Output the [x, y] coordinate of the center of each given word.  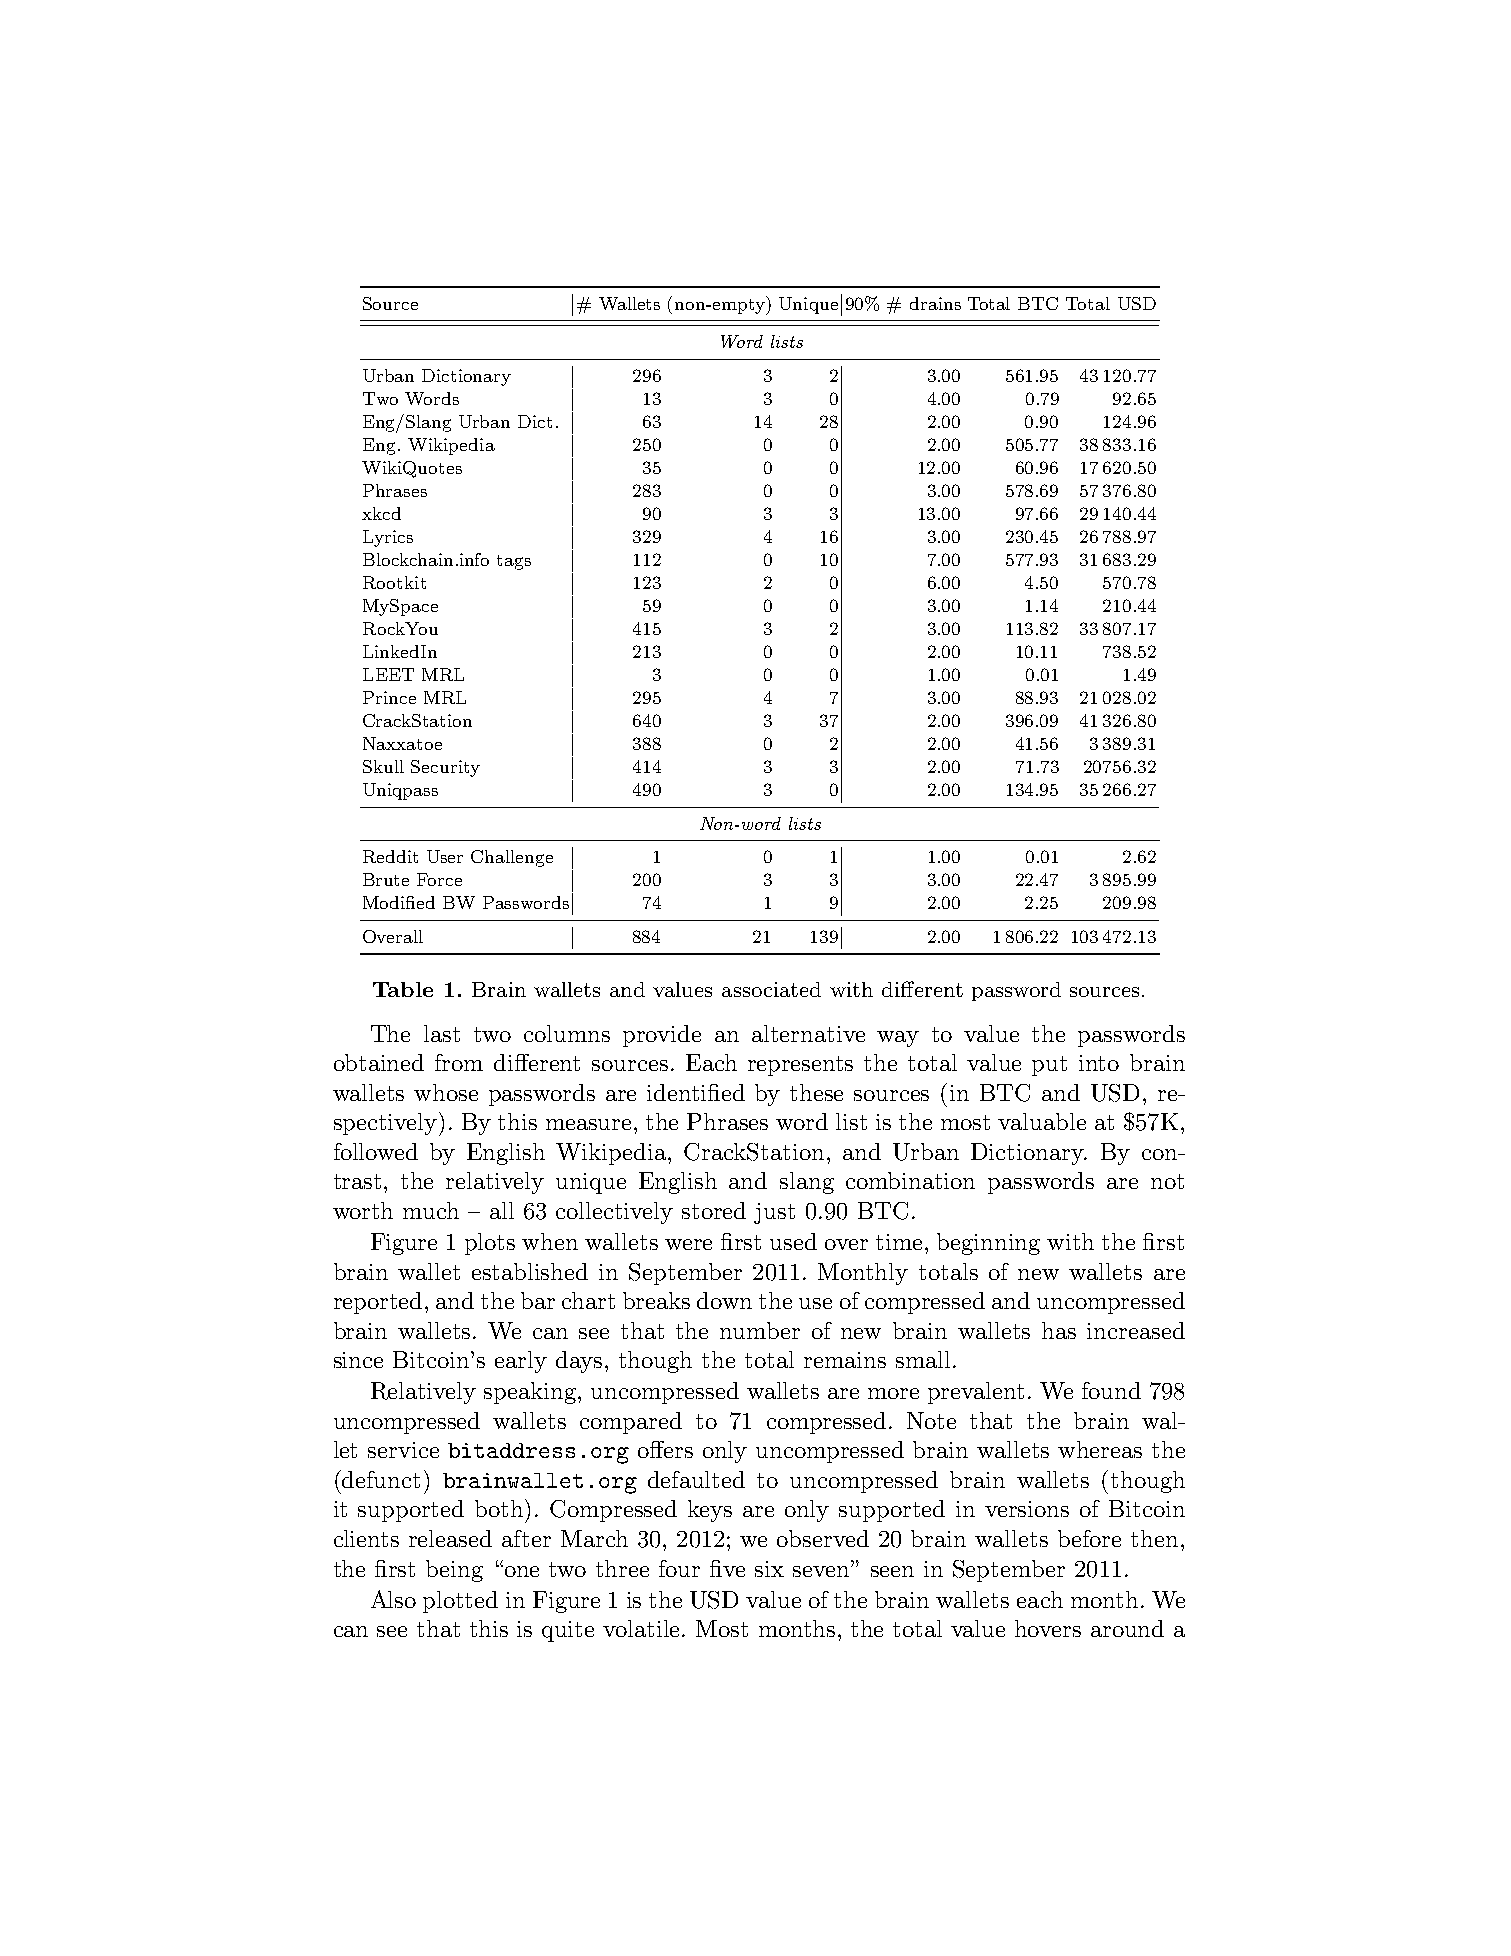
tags [514, 562]
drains [935, 303]
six [769, 1569]
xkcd [381, 513]
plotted [460, 1602]
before [1089, 1538]
